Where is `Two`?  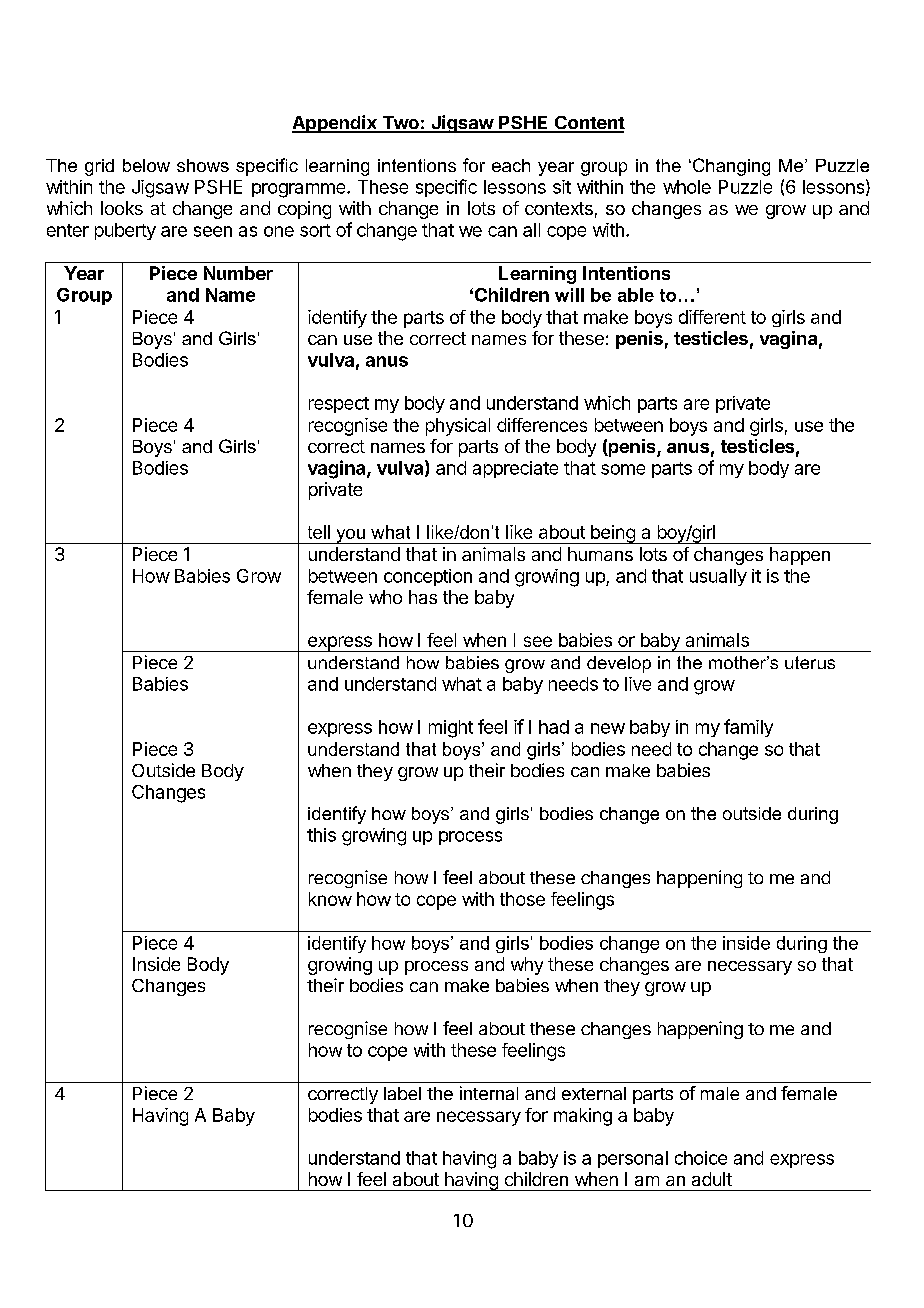 Two is located at coordinates (400, 124).
